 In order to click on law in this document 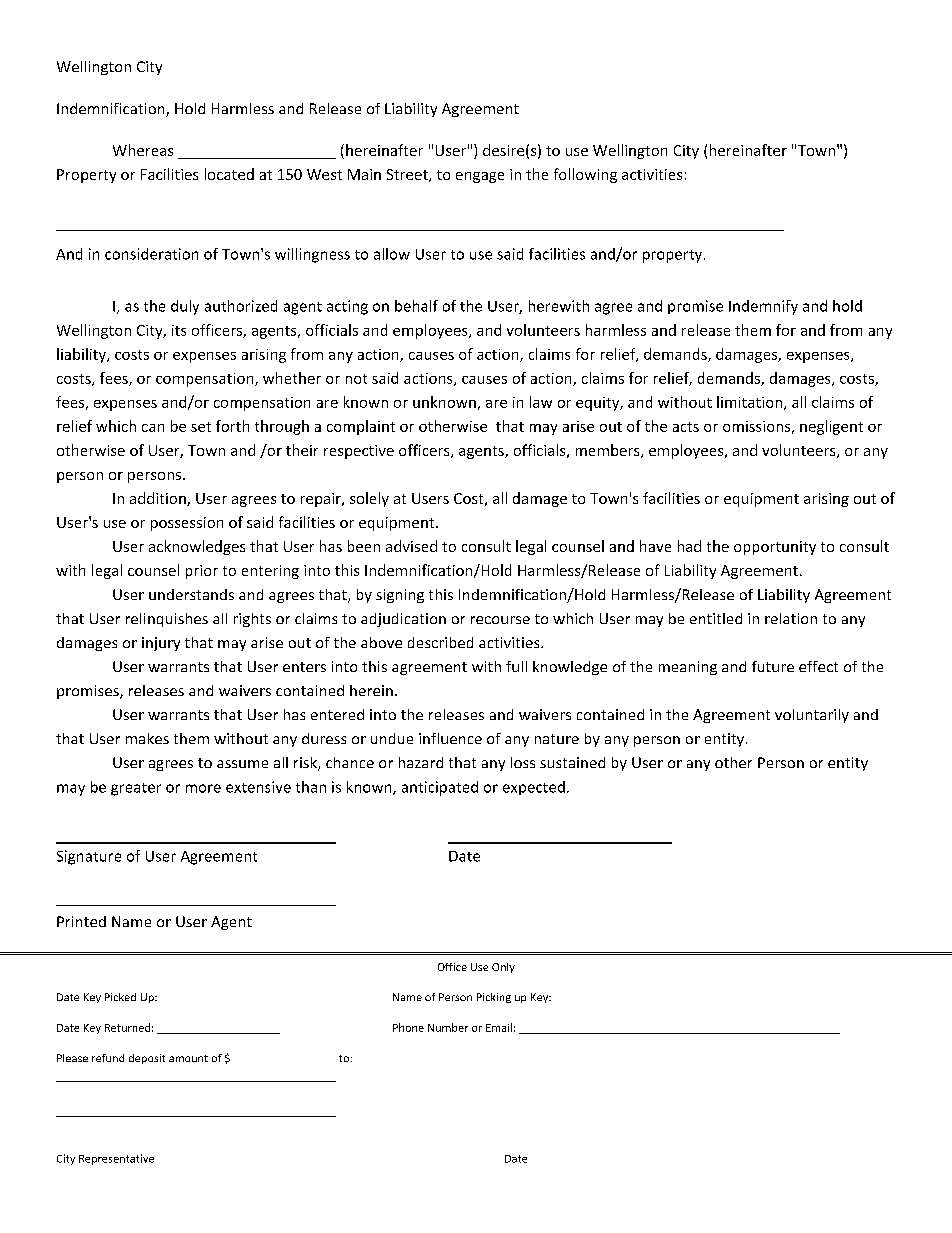, I will do `click(541, 402)`.
